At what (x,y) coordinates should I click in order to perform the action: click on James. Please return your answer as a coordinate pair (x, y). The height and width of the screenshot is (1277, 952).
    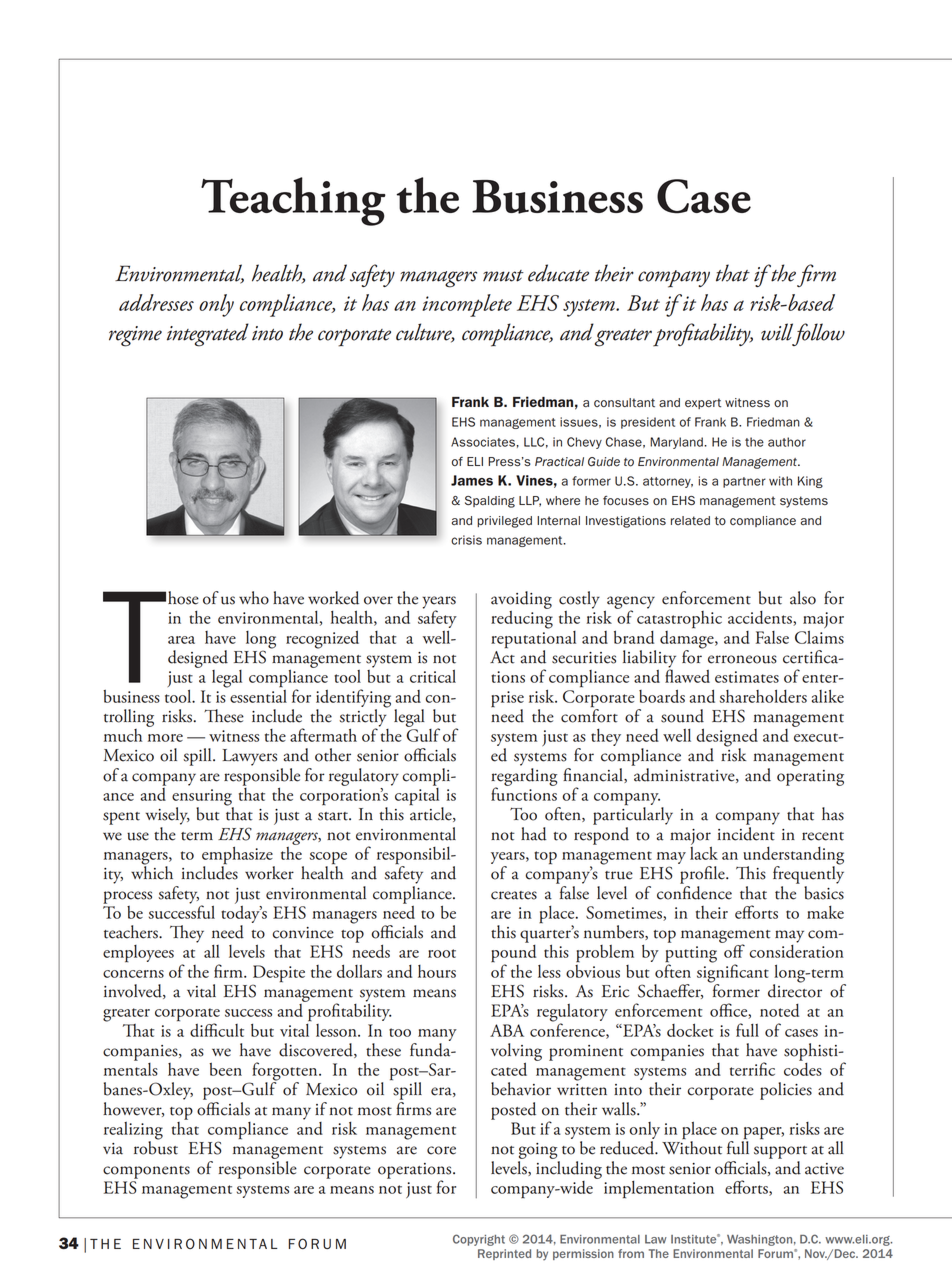
    Looking at the image, I should click on (472, 480).
